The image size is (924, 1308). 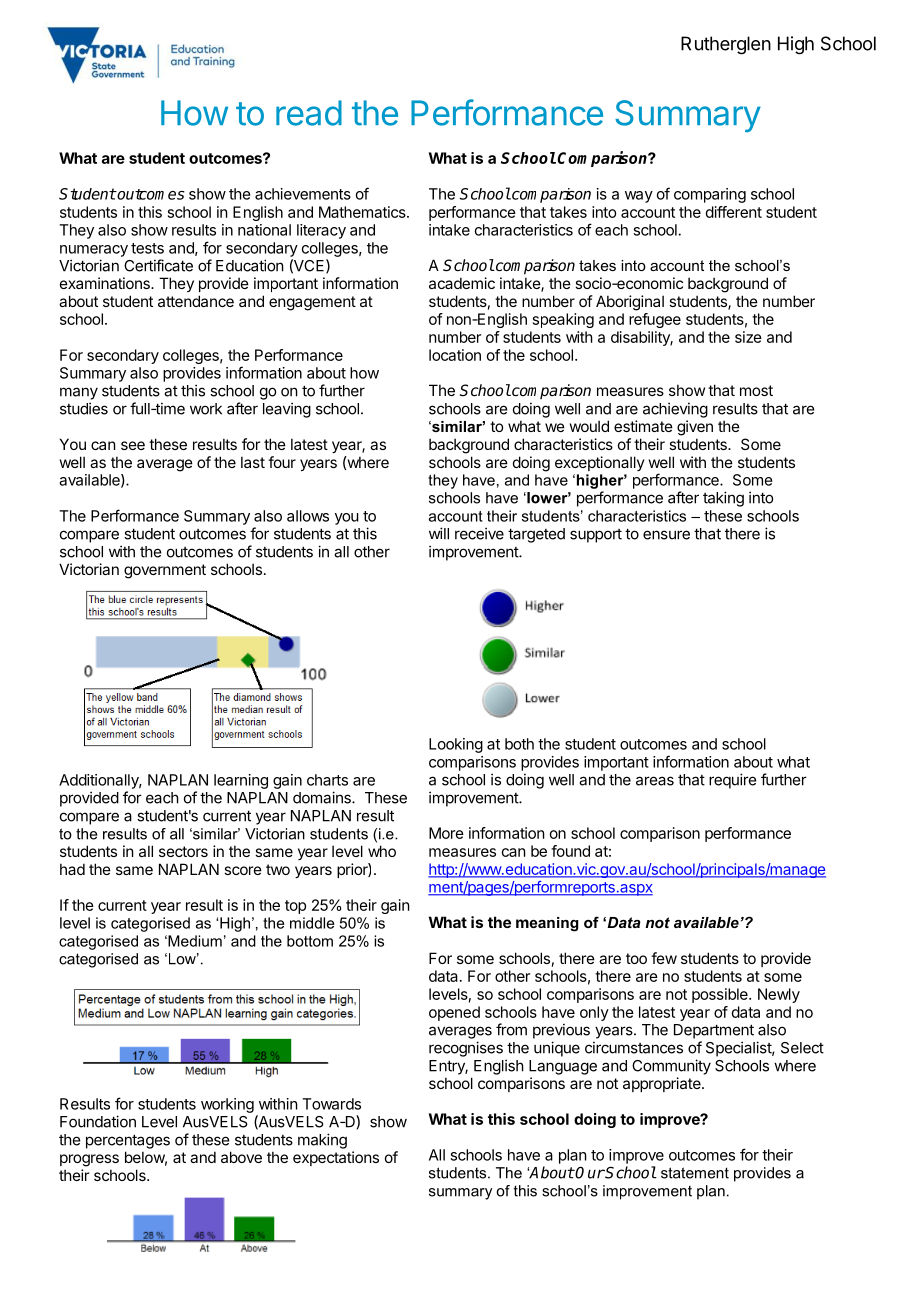 What do you see at coordinates (439, 533) in the image?
I see `will` at bounding box center [439, 533].
